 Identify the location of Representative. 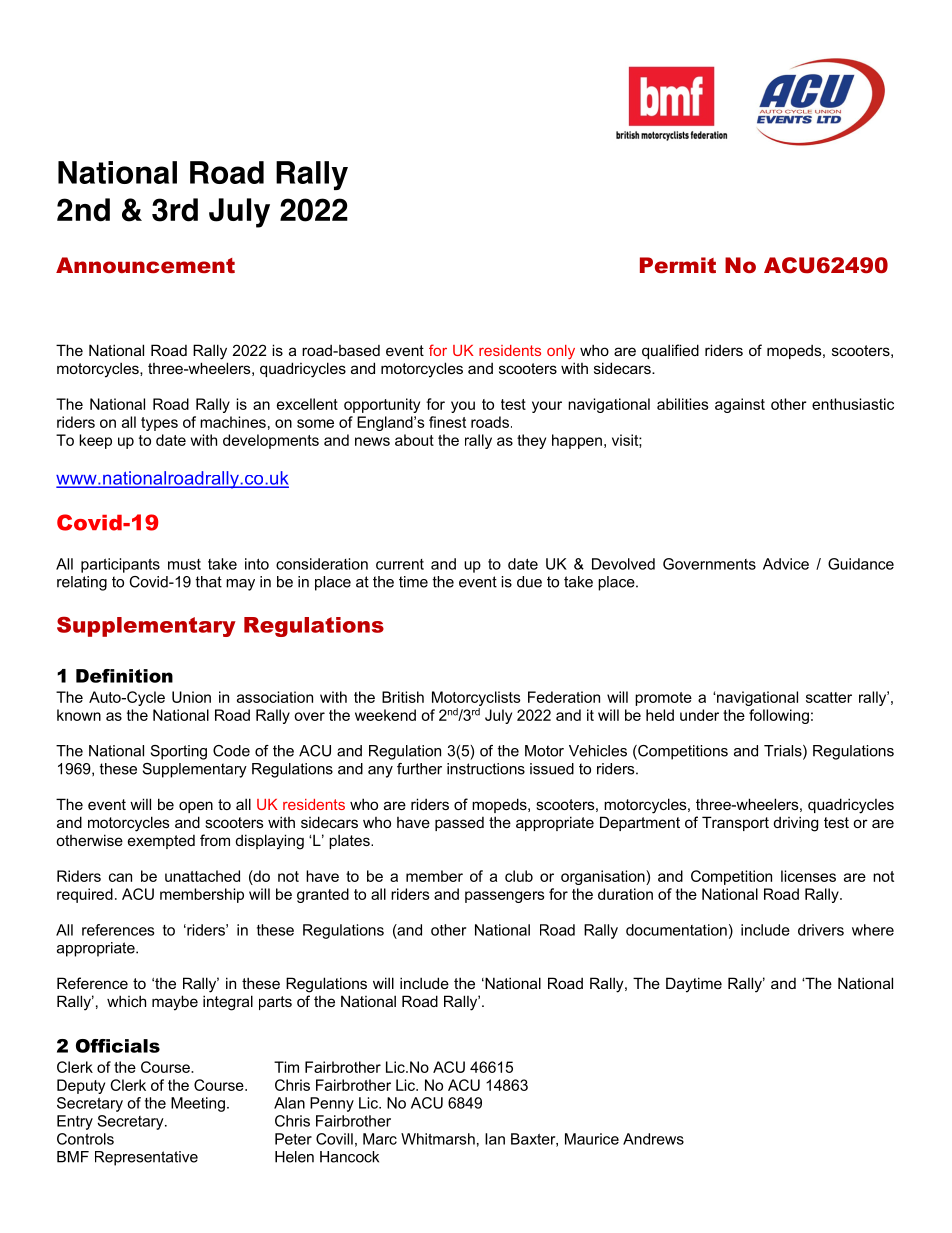
(146, 1158).
